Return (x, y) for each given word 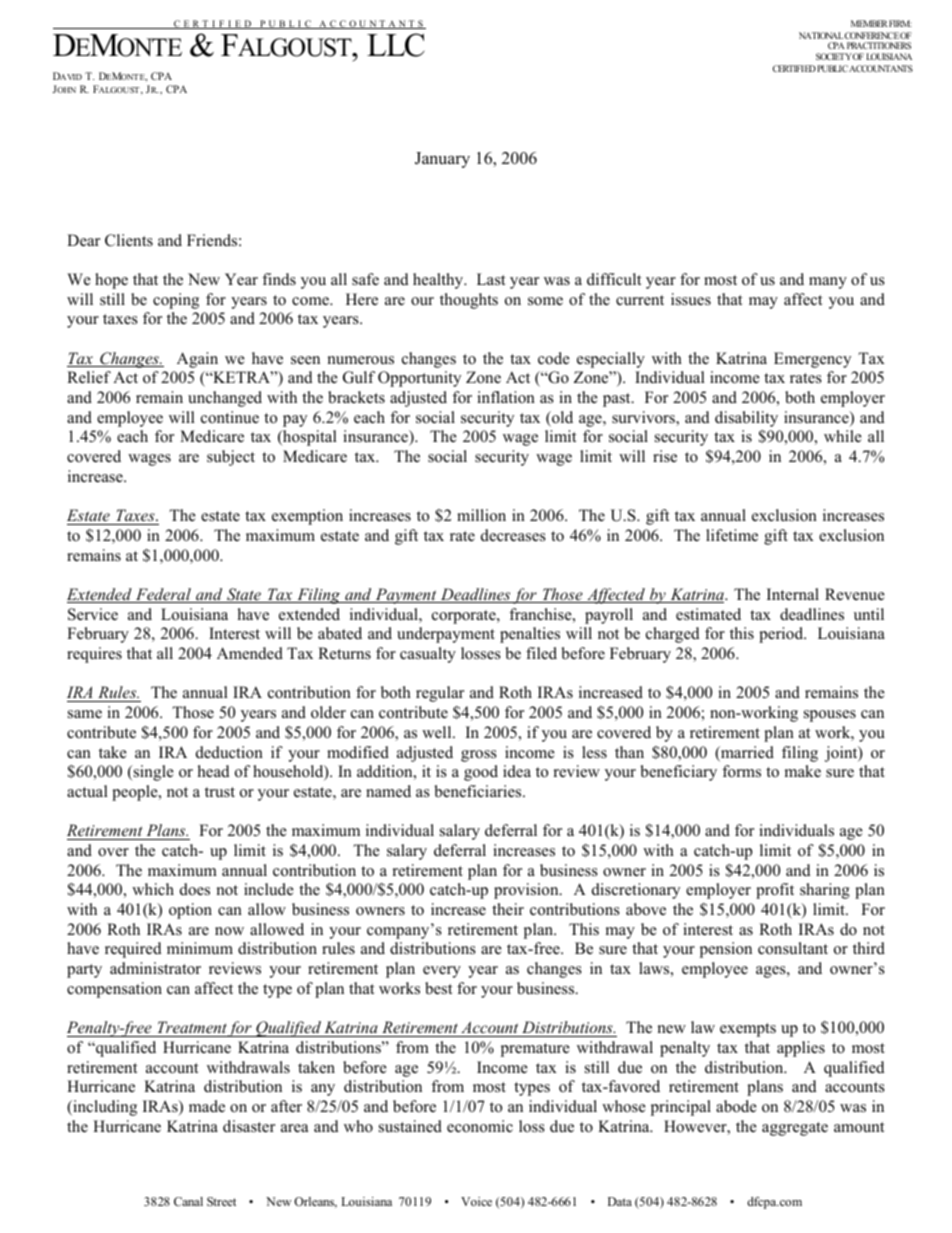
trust (220, 792)
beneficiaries (479, 791)
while (843, 436)
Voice (476, 1201)
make (803, 771)
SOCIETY (834, 56)
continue (230, 417)
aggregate (795, 1129)
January (442, 160)
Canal (188, 1201)
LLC (396, 45)
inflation (506, 397)
